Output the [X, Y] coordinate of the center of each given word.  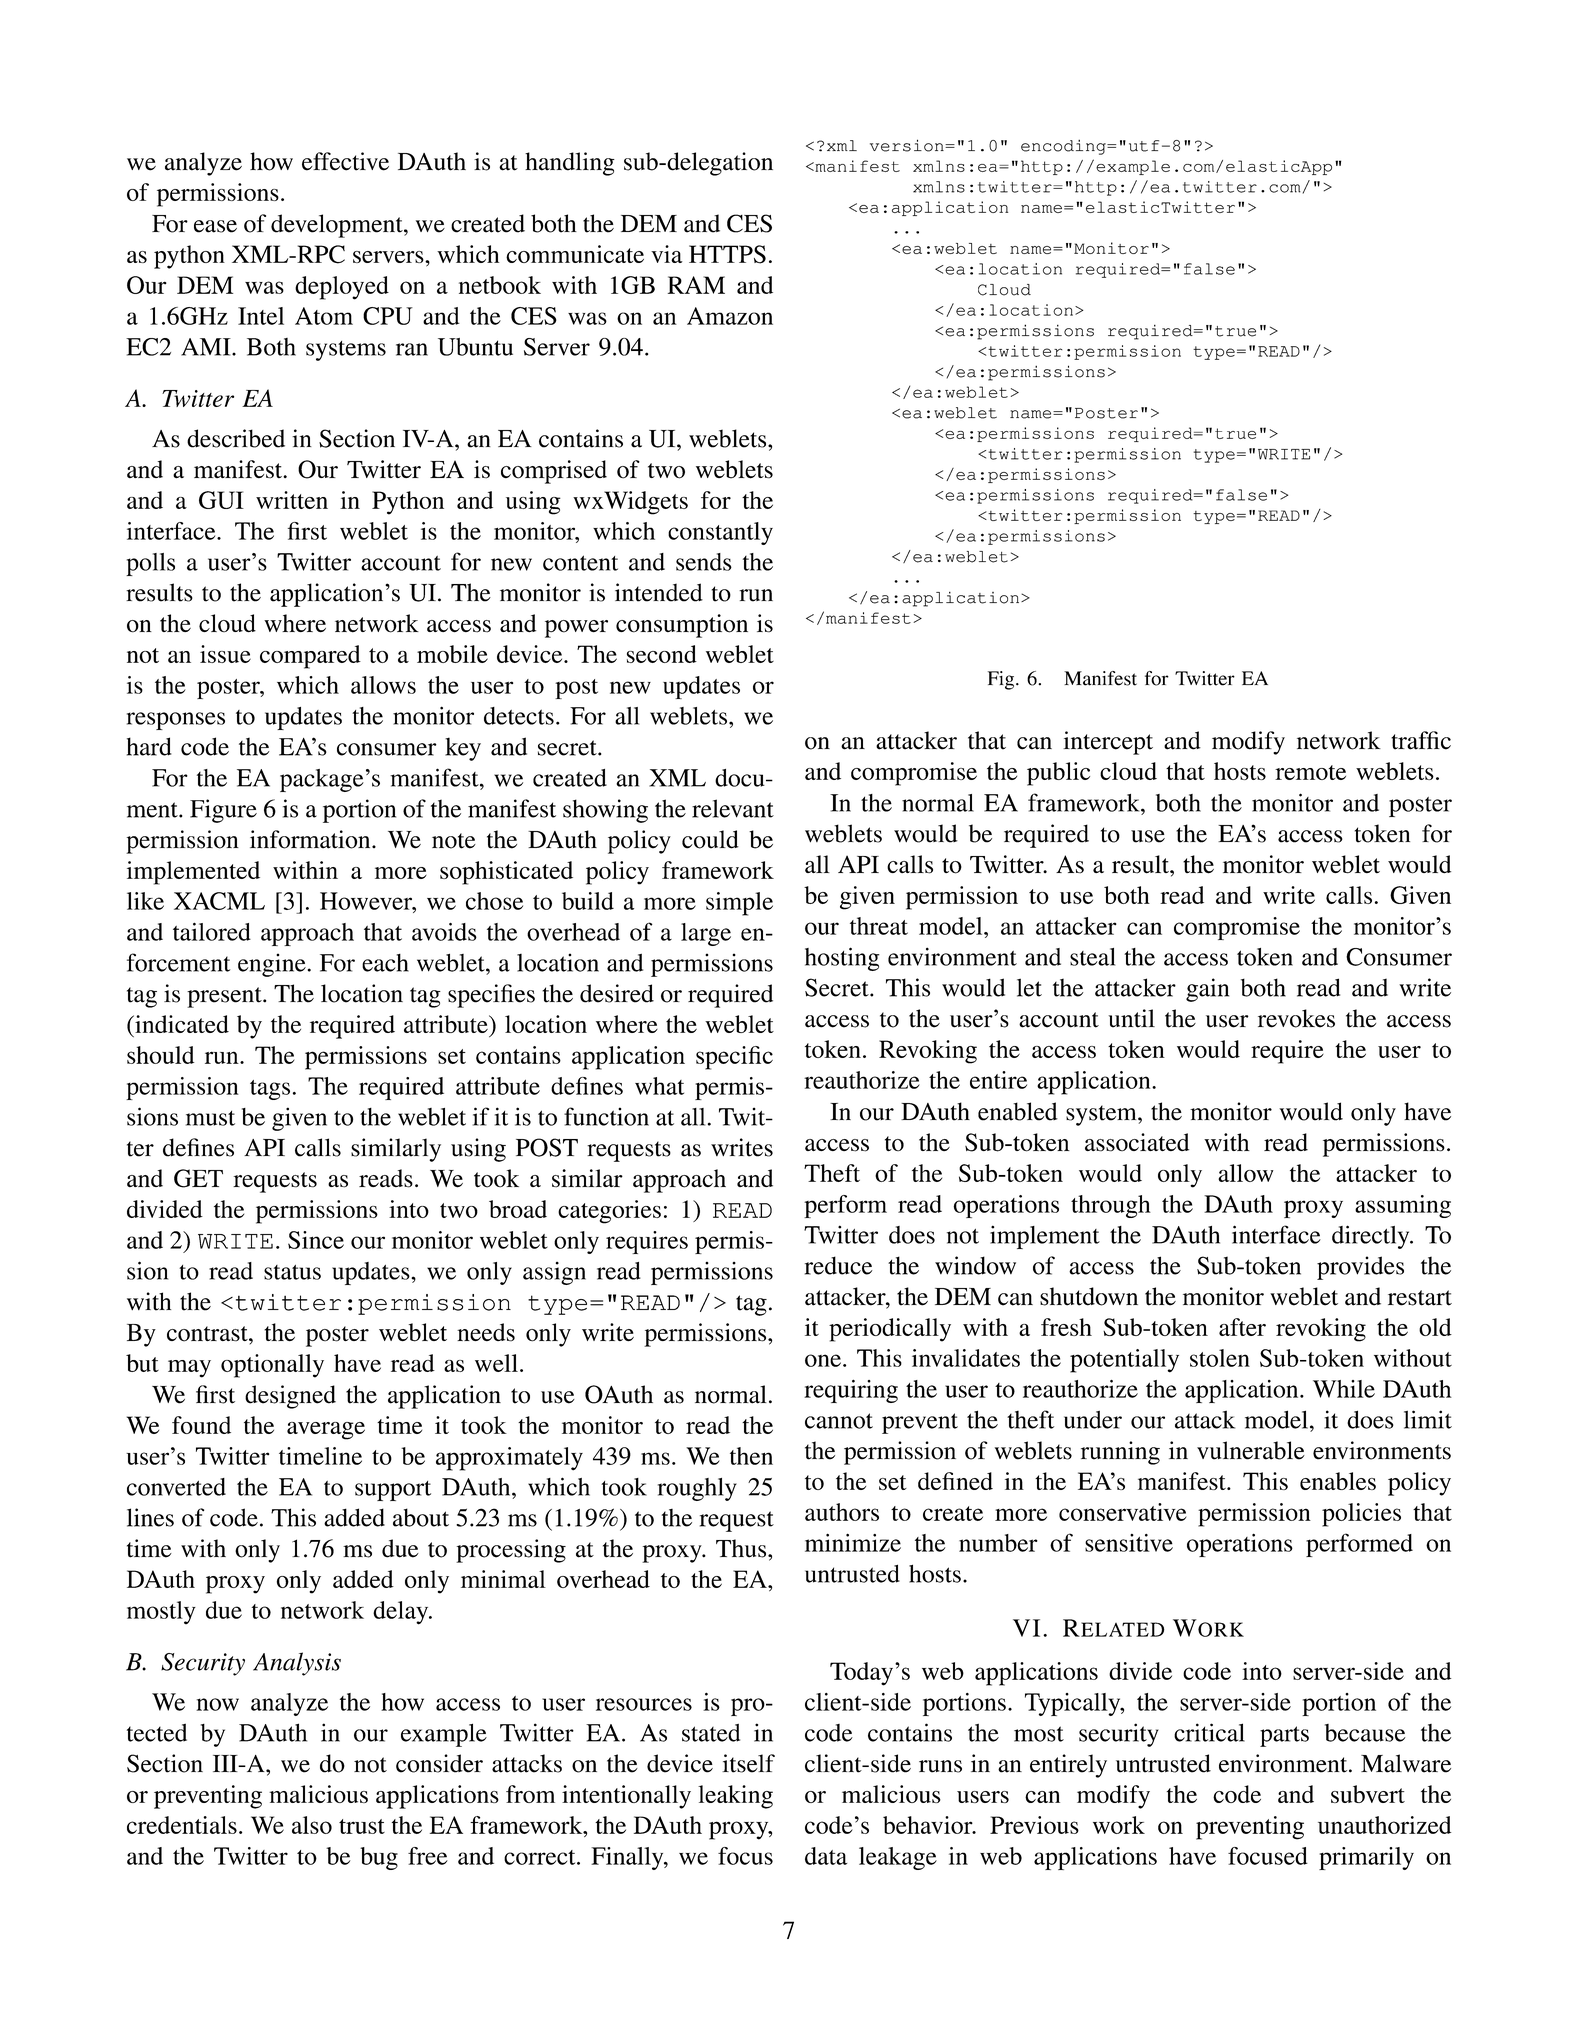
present [225, 997]
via [667, 254]
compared [310, 657]
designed [290, 1397]
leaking [735, 1797]
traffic [1421, 740]
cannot [839, 1421]
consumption [682, 626]
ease [215, 226]
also [312, 1825]
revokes [1296, 1018]
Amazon [730, 316]
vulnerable [1251, 1450]
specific [734, 1058]
